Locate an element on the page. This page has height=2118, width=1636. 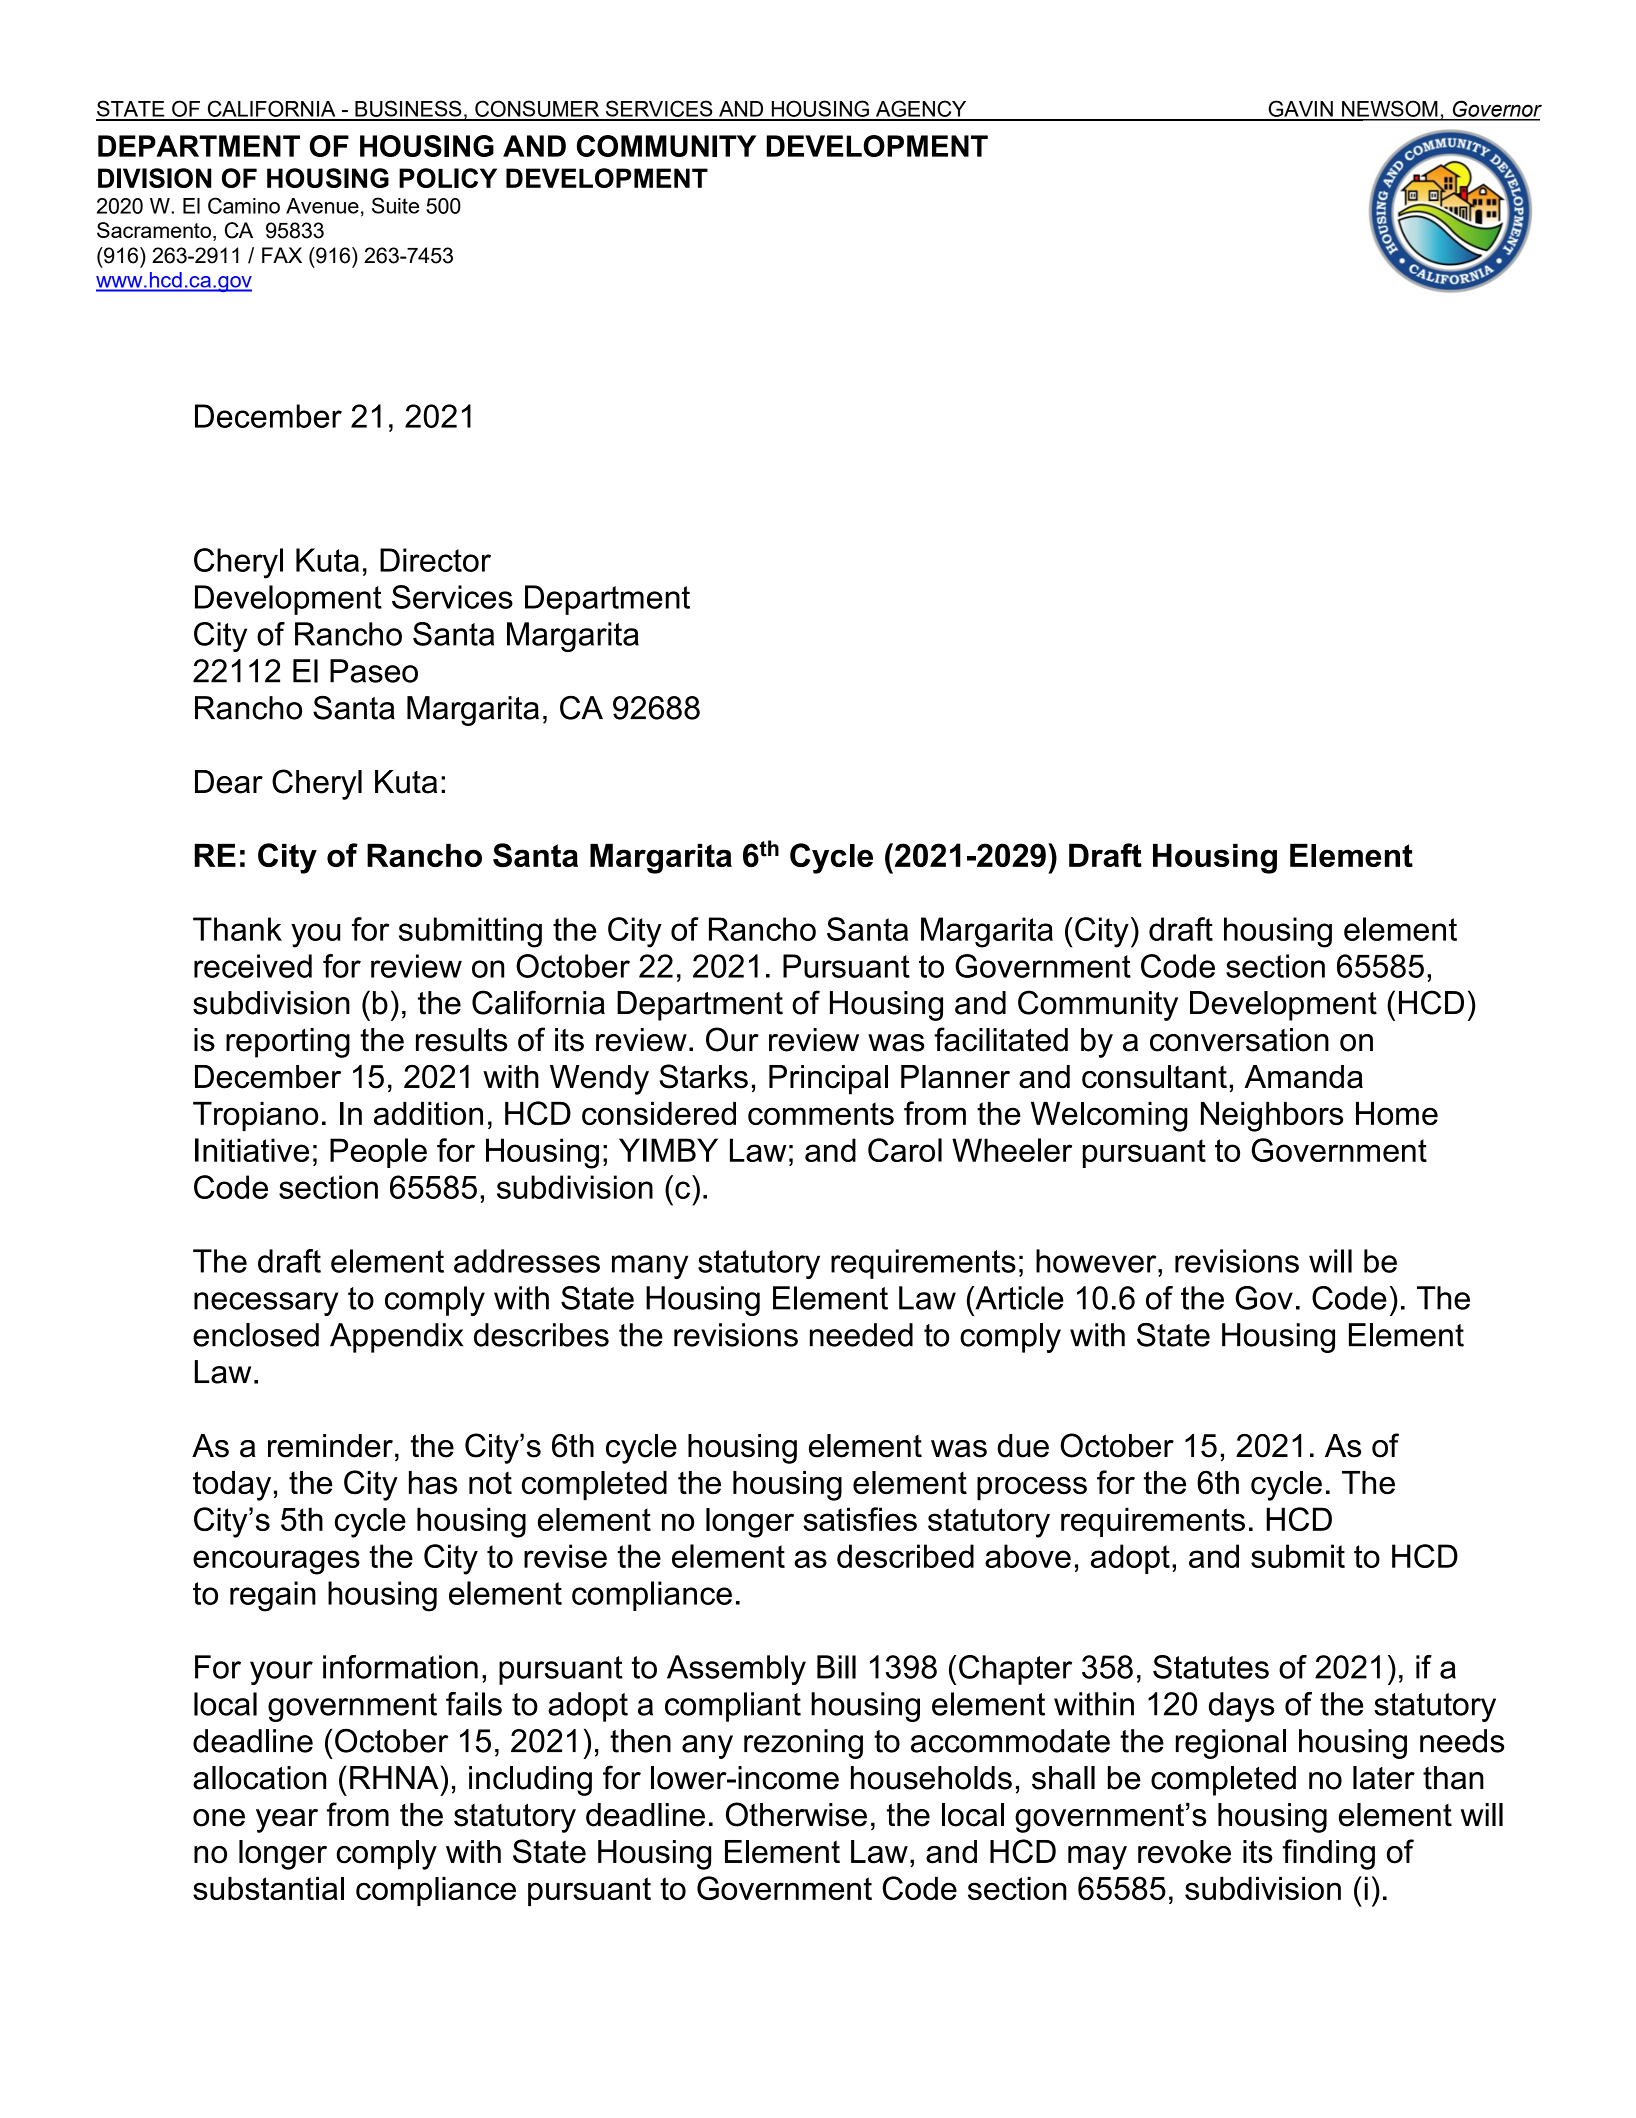
reporting is located at coordinates (288, 1043).
